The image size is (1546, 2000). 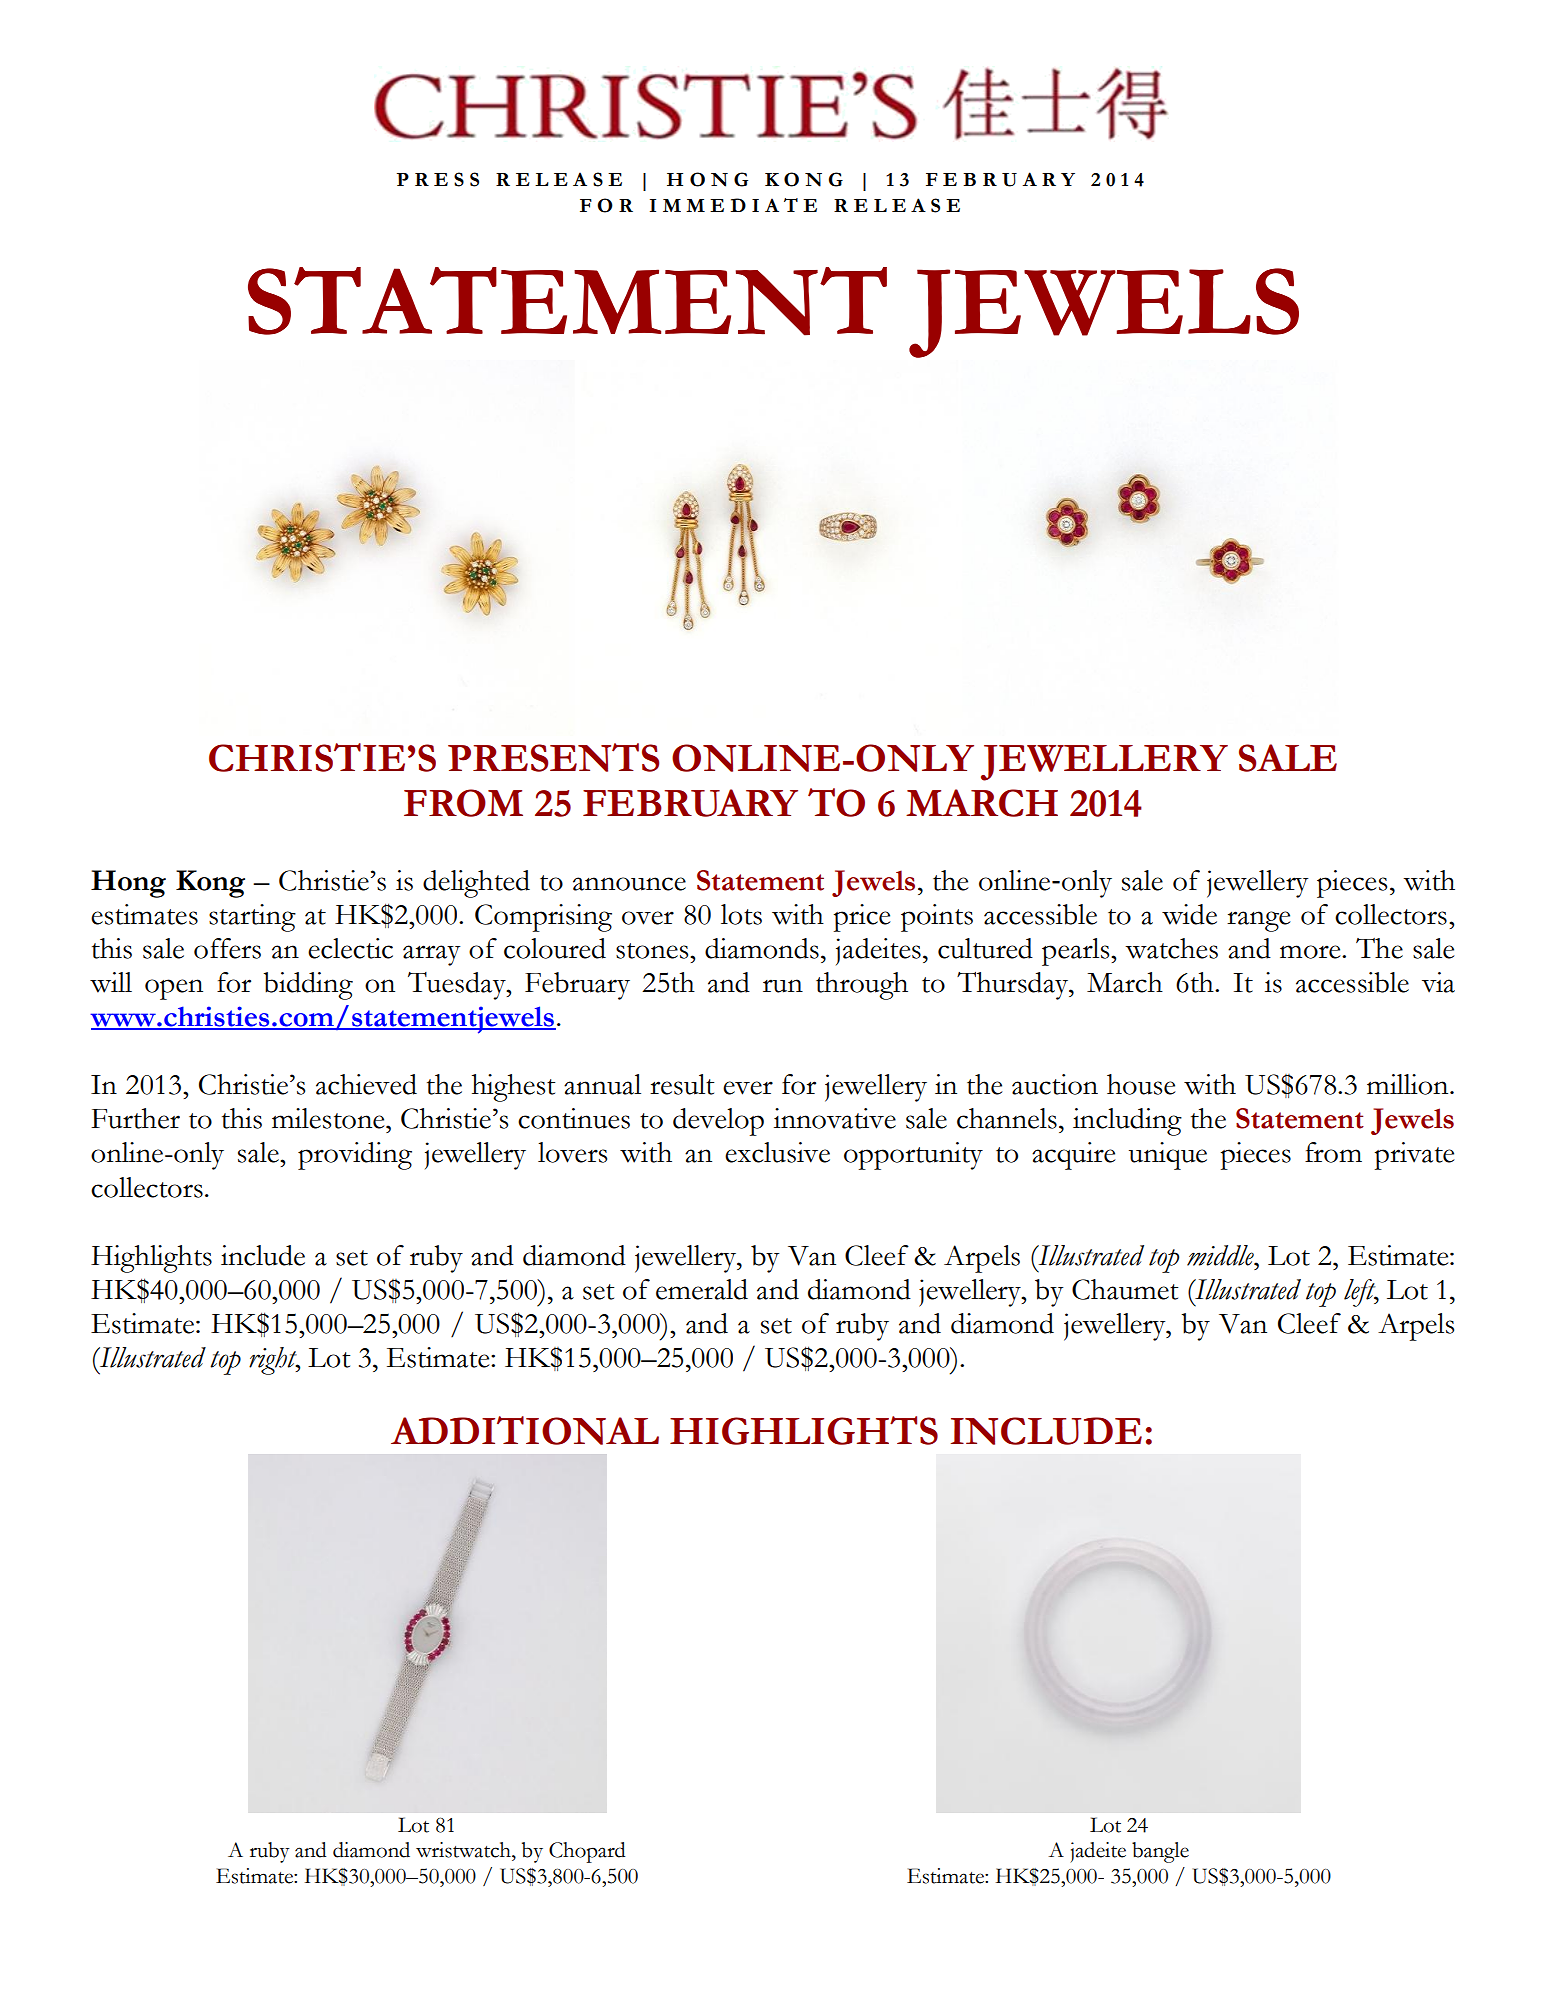 What do you see at coordinates (913, 1156) in the image?
I see `opportunity` at bounding box center [913, 1156].
